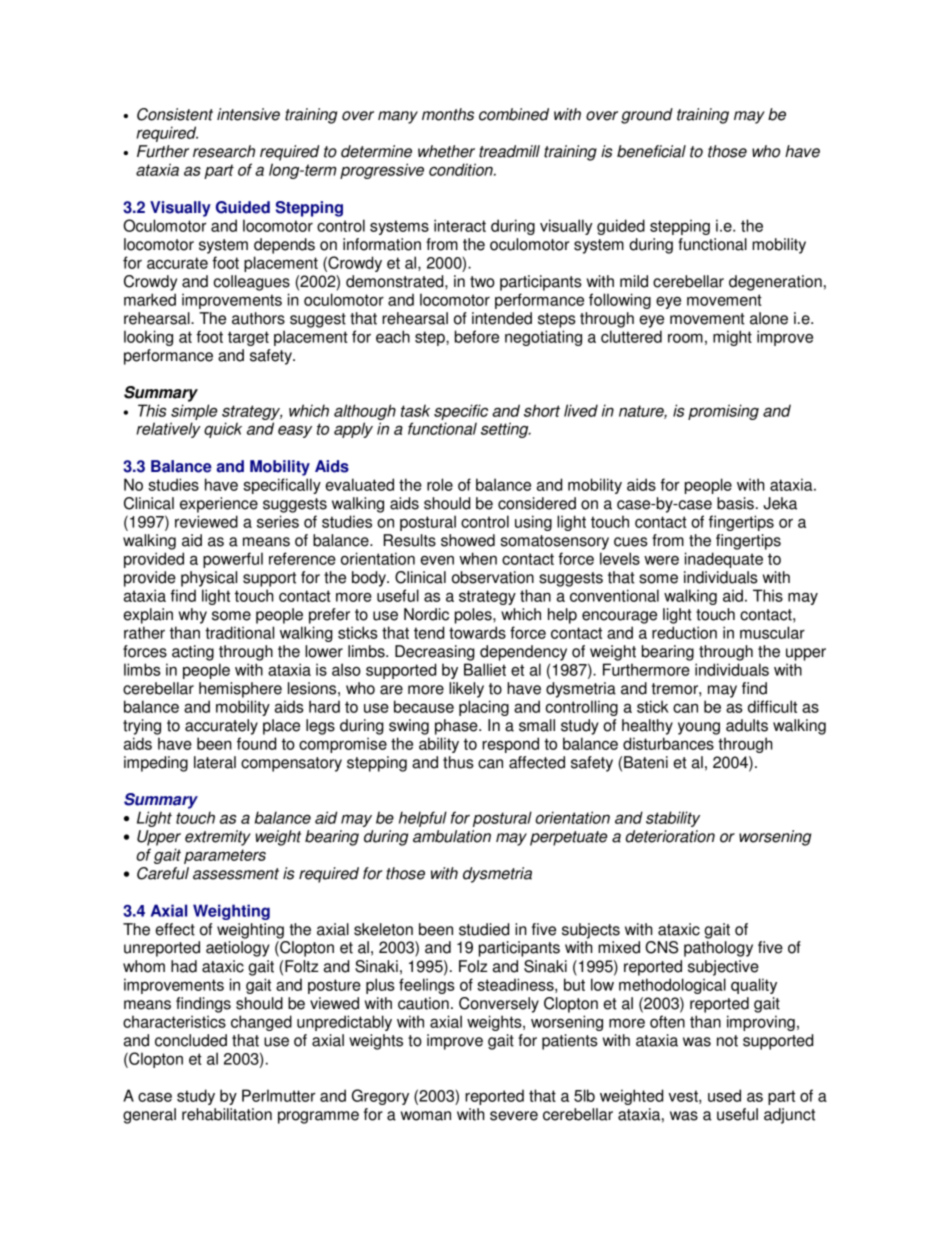  What do you see at coordinates (224, 151) in the document?
I see `research` at bounding box center [224, 151].
